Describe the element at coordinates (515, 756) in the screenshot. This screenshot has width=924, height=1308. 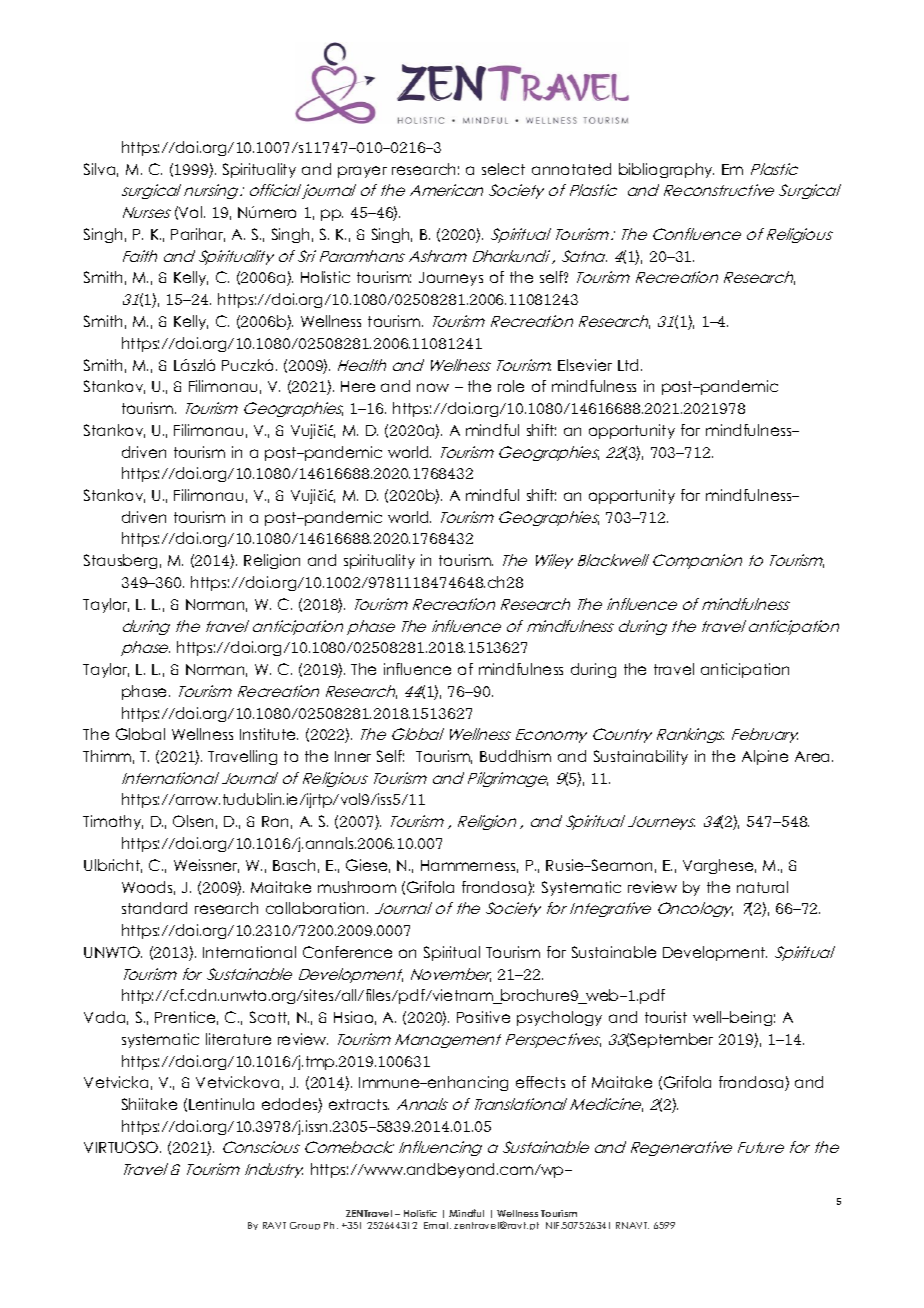
I see `Buddhism` at that location.
